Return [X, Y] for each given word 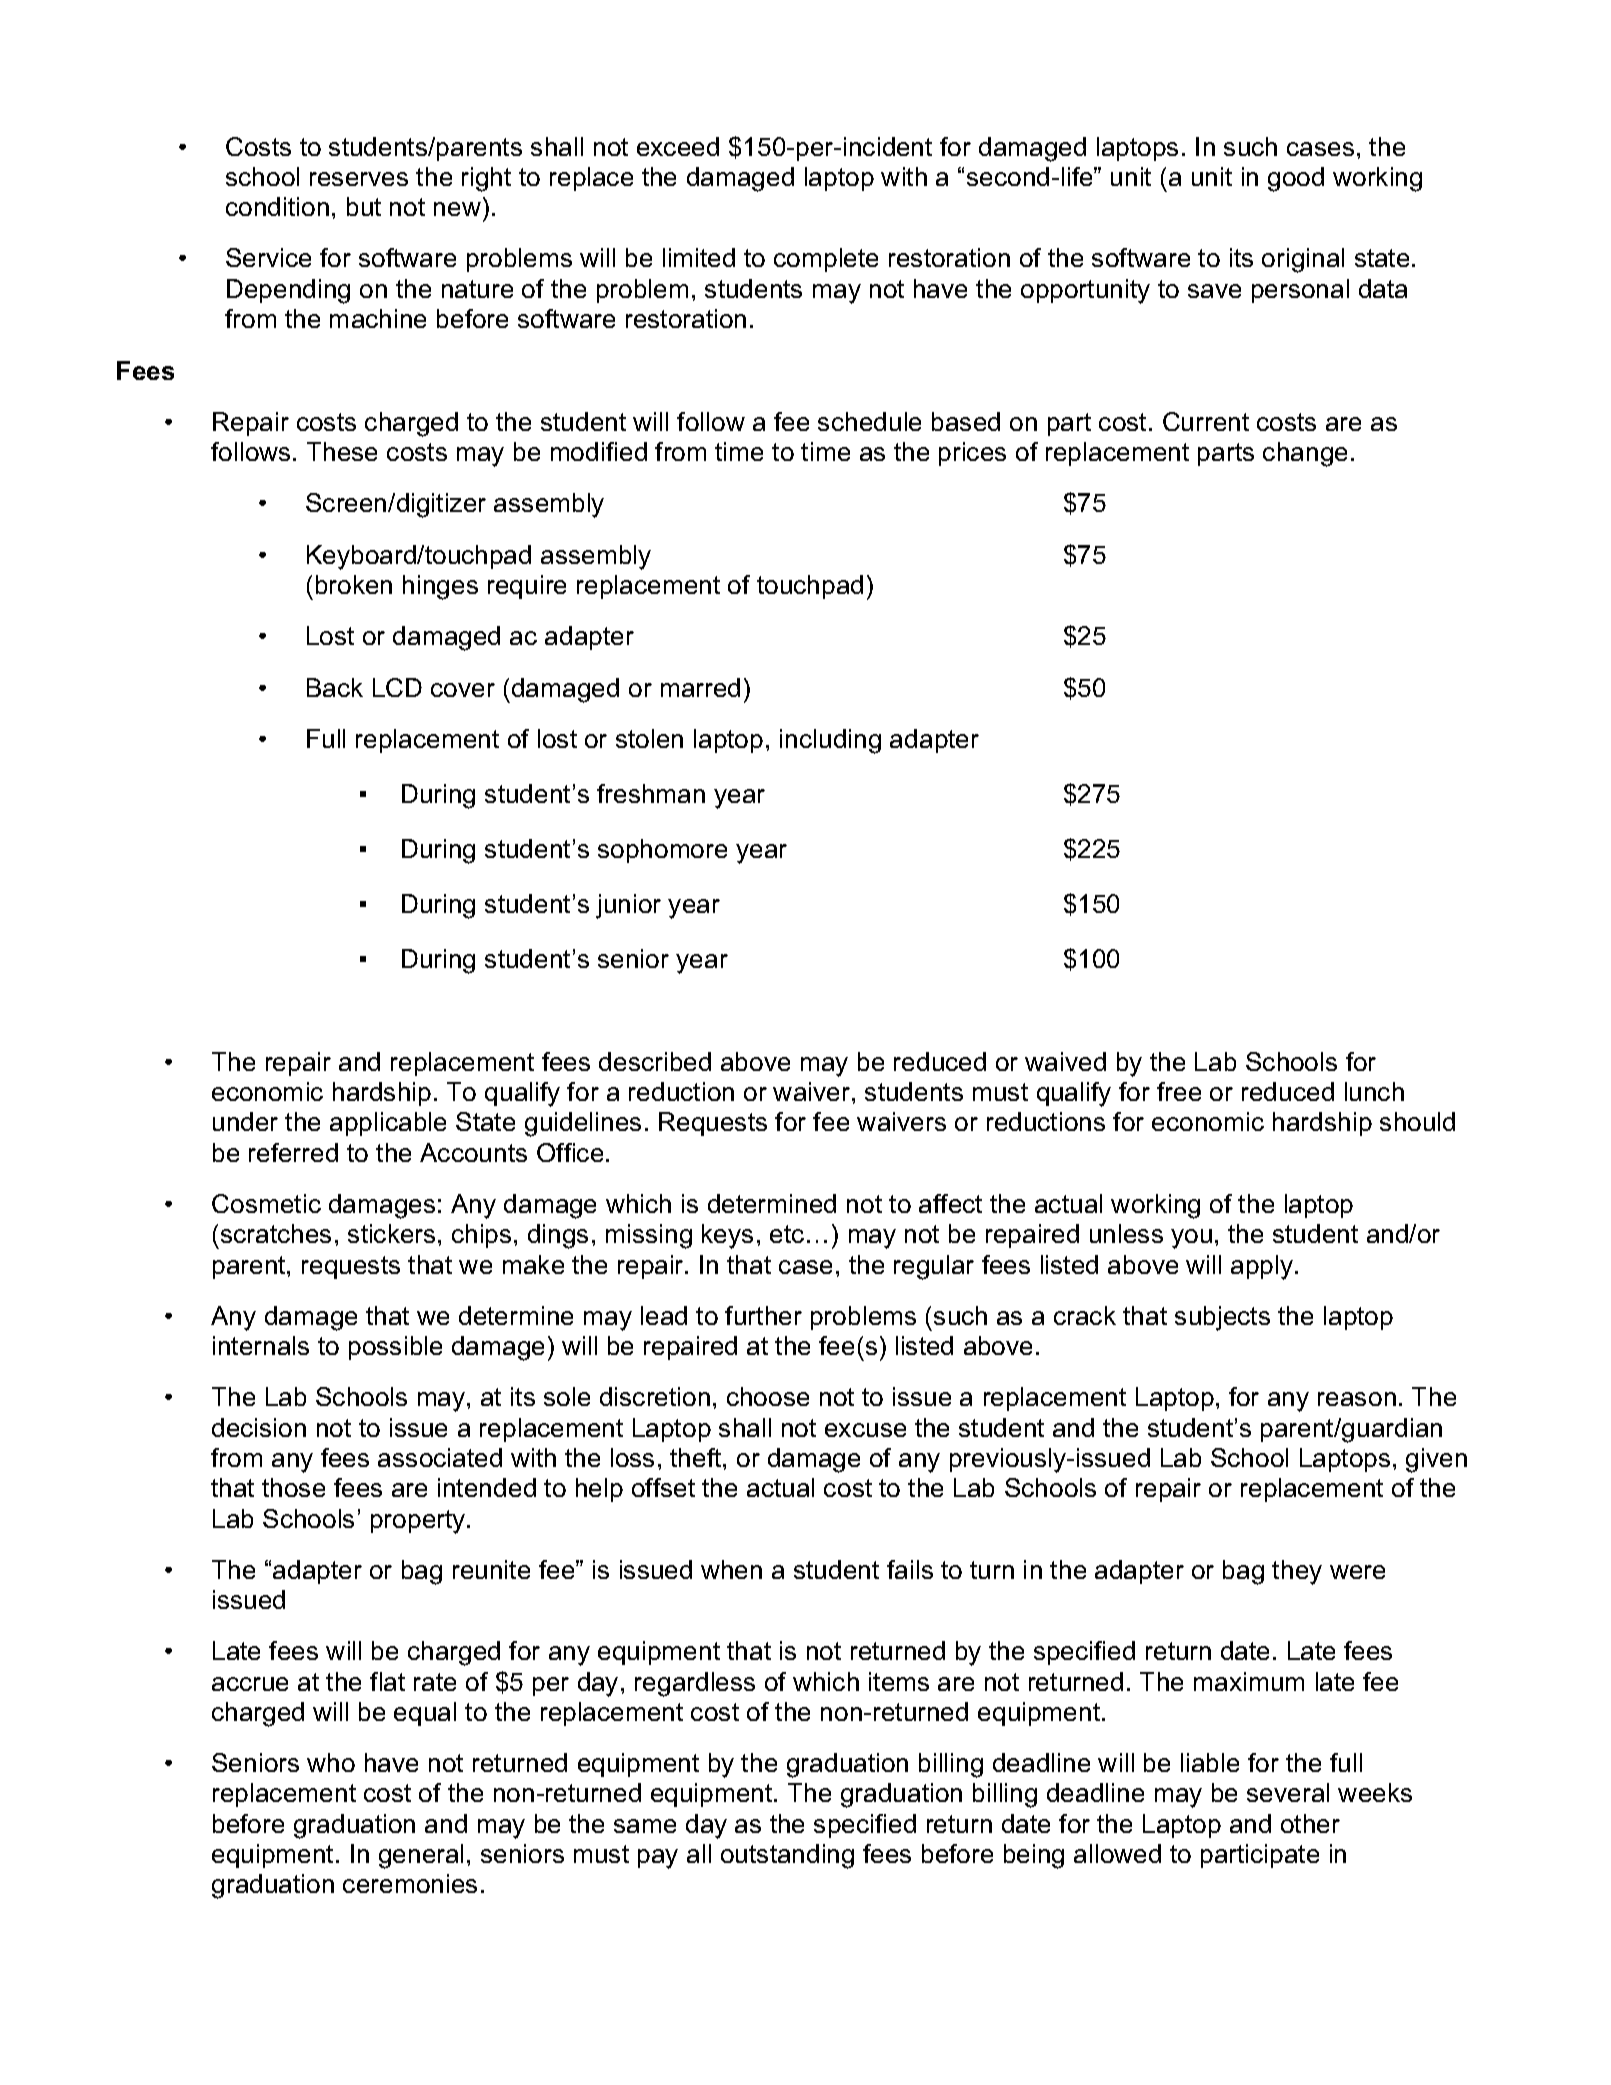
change [1305, 454]
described [655, 1061]
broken [354, 584]
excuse [865, 1430]
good [1296, 179]
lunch [1374, 1091]
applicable [388, 1124]
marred [700, 687]
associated [440, 1457]
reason [1357, 1399]
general [421, 1856]
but [364, 206]
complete [826, 260]
